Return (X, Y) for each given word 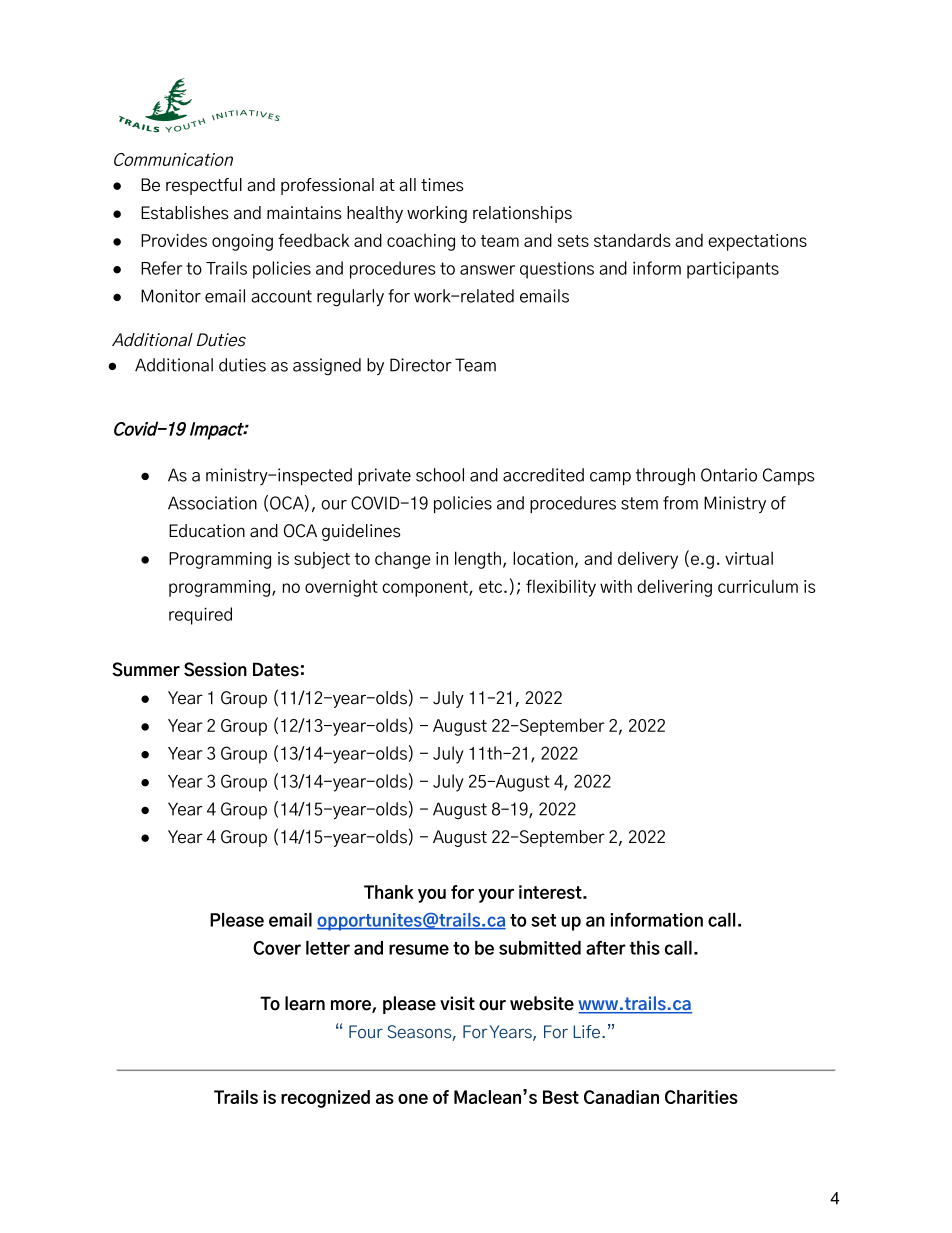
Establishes (185, 213)
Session (215, 669)
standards (632, 240)
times (442, 185)
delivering (674, 588)
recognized (325, 1099)
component (426, 589)
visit (457, 1003)
